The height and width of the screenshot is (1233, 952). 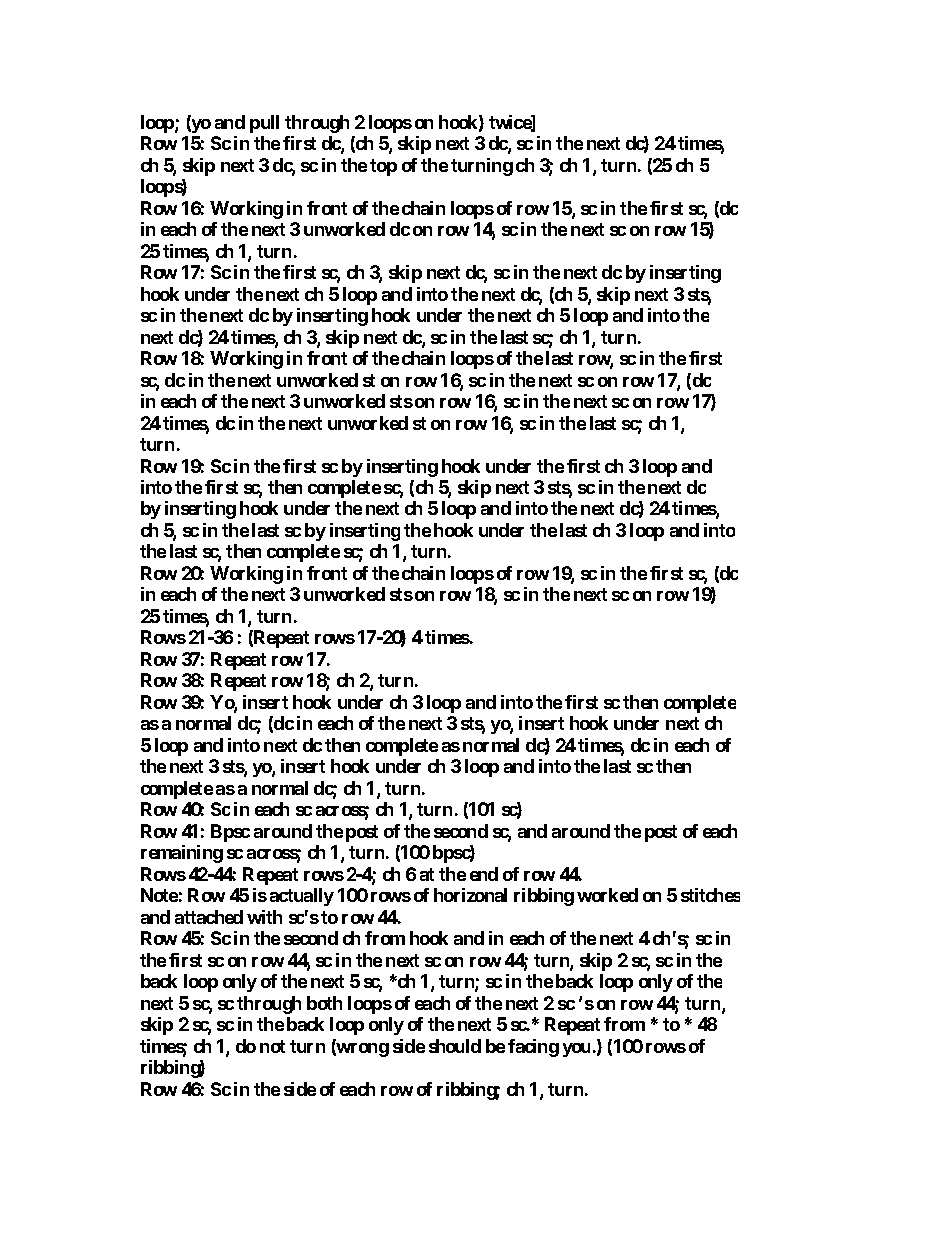 What do you see at coordinates (264, 124) in the screenshot?
I see `pull` at bounding box center [264, 124].
